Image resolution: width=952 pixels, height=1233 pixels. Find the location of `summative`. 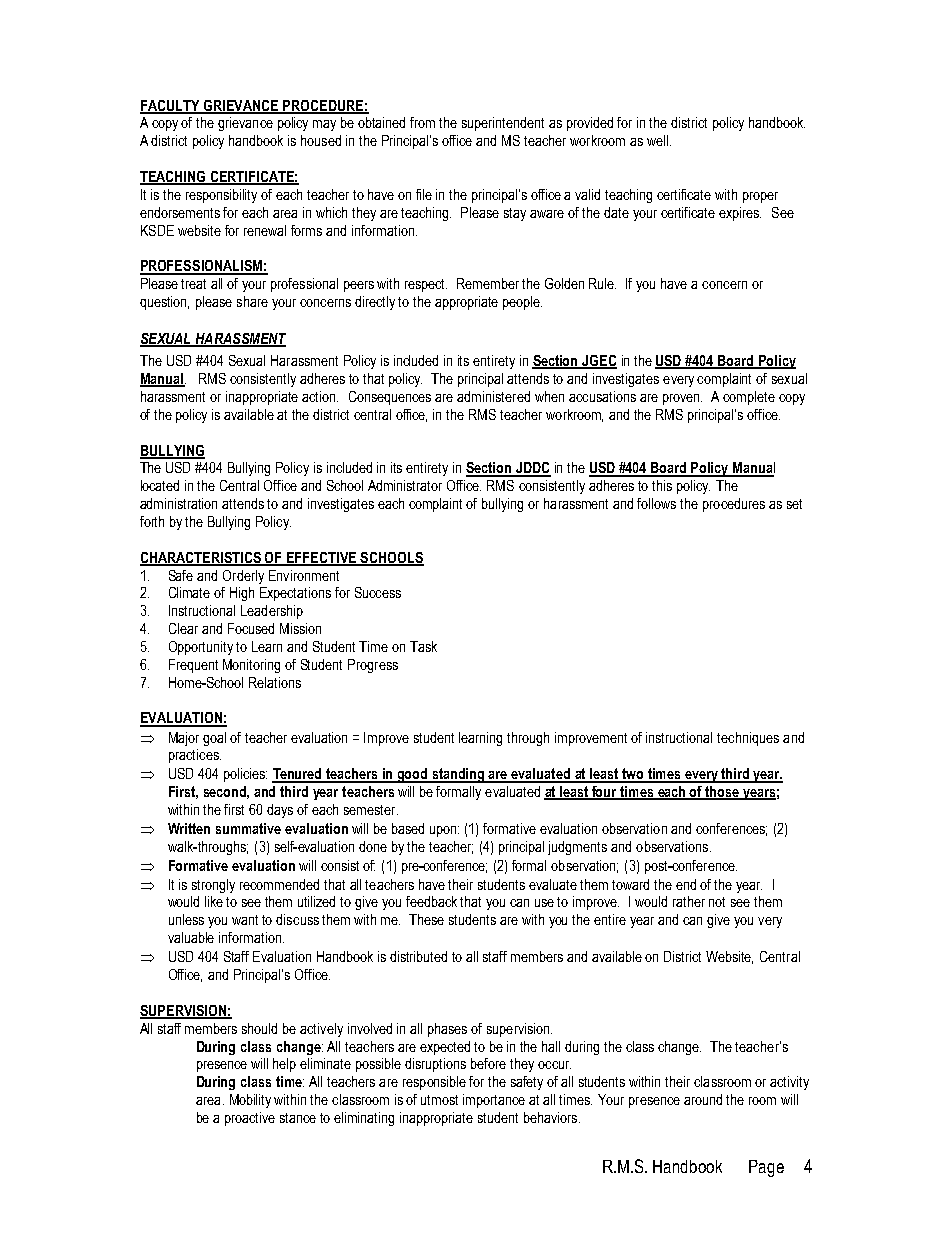

summative is located at coordinates (248, 828).
